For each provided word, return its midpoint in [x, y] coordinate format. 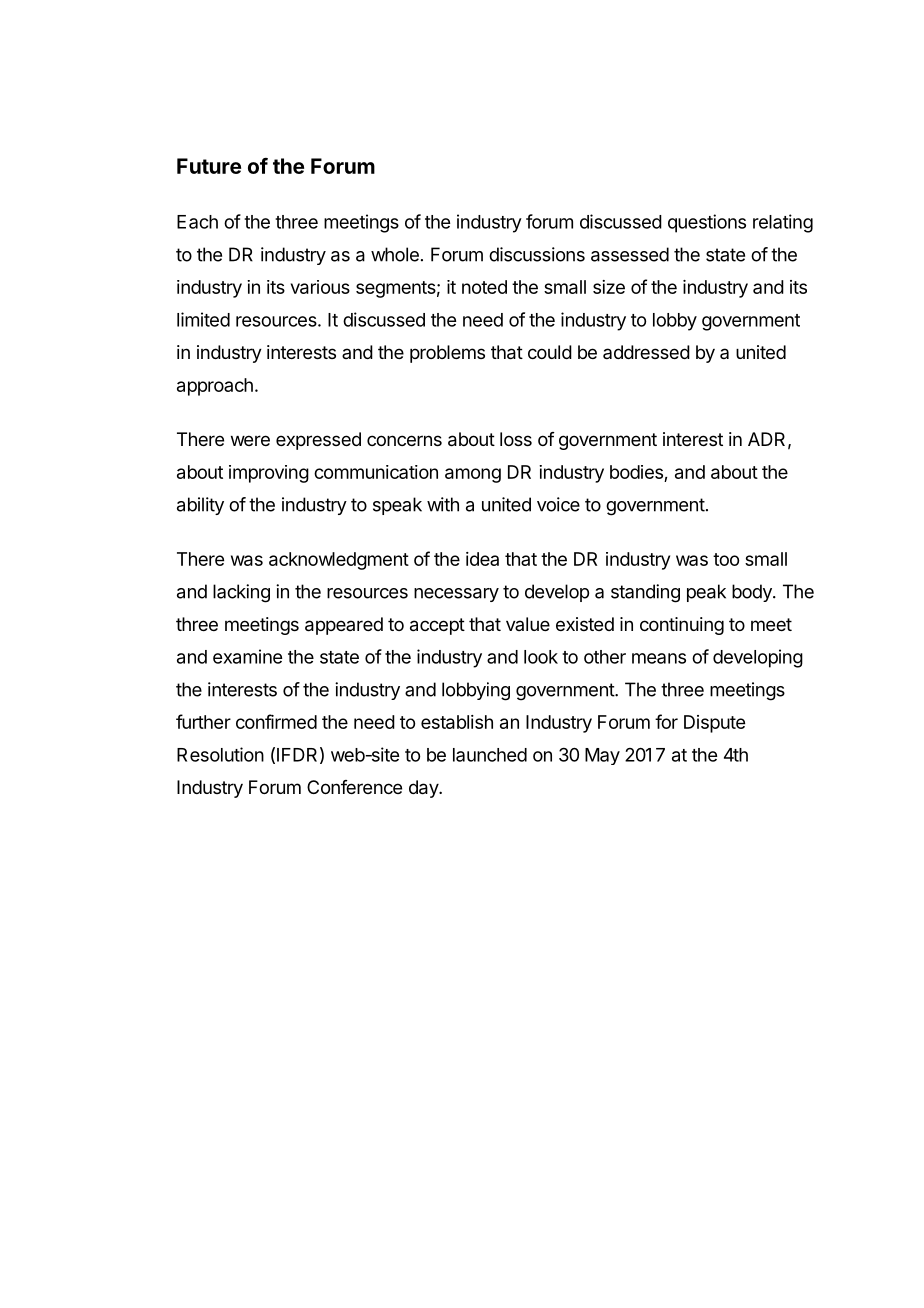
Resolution [220, 754]
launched [490, 755]
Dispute [714, 724]
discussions [537, 254]
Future [209, 166]
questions [707, 223]
